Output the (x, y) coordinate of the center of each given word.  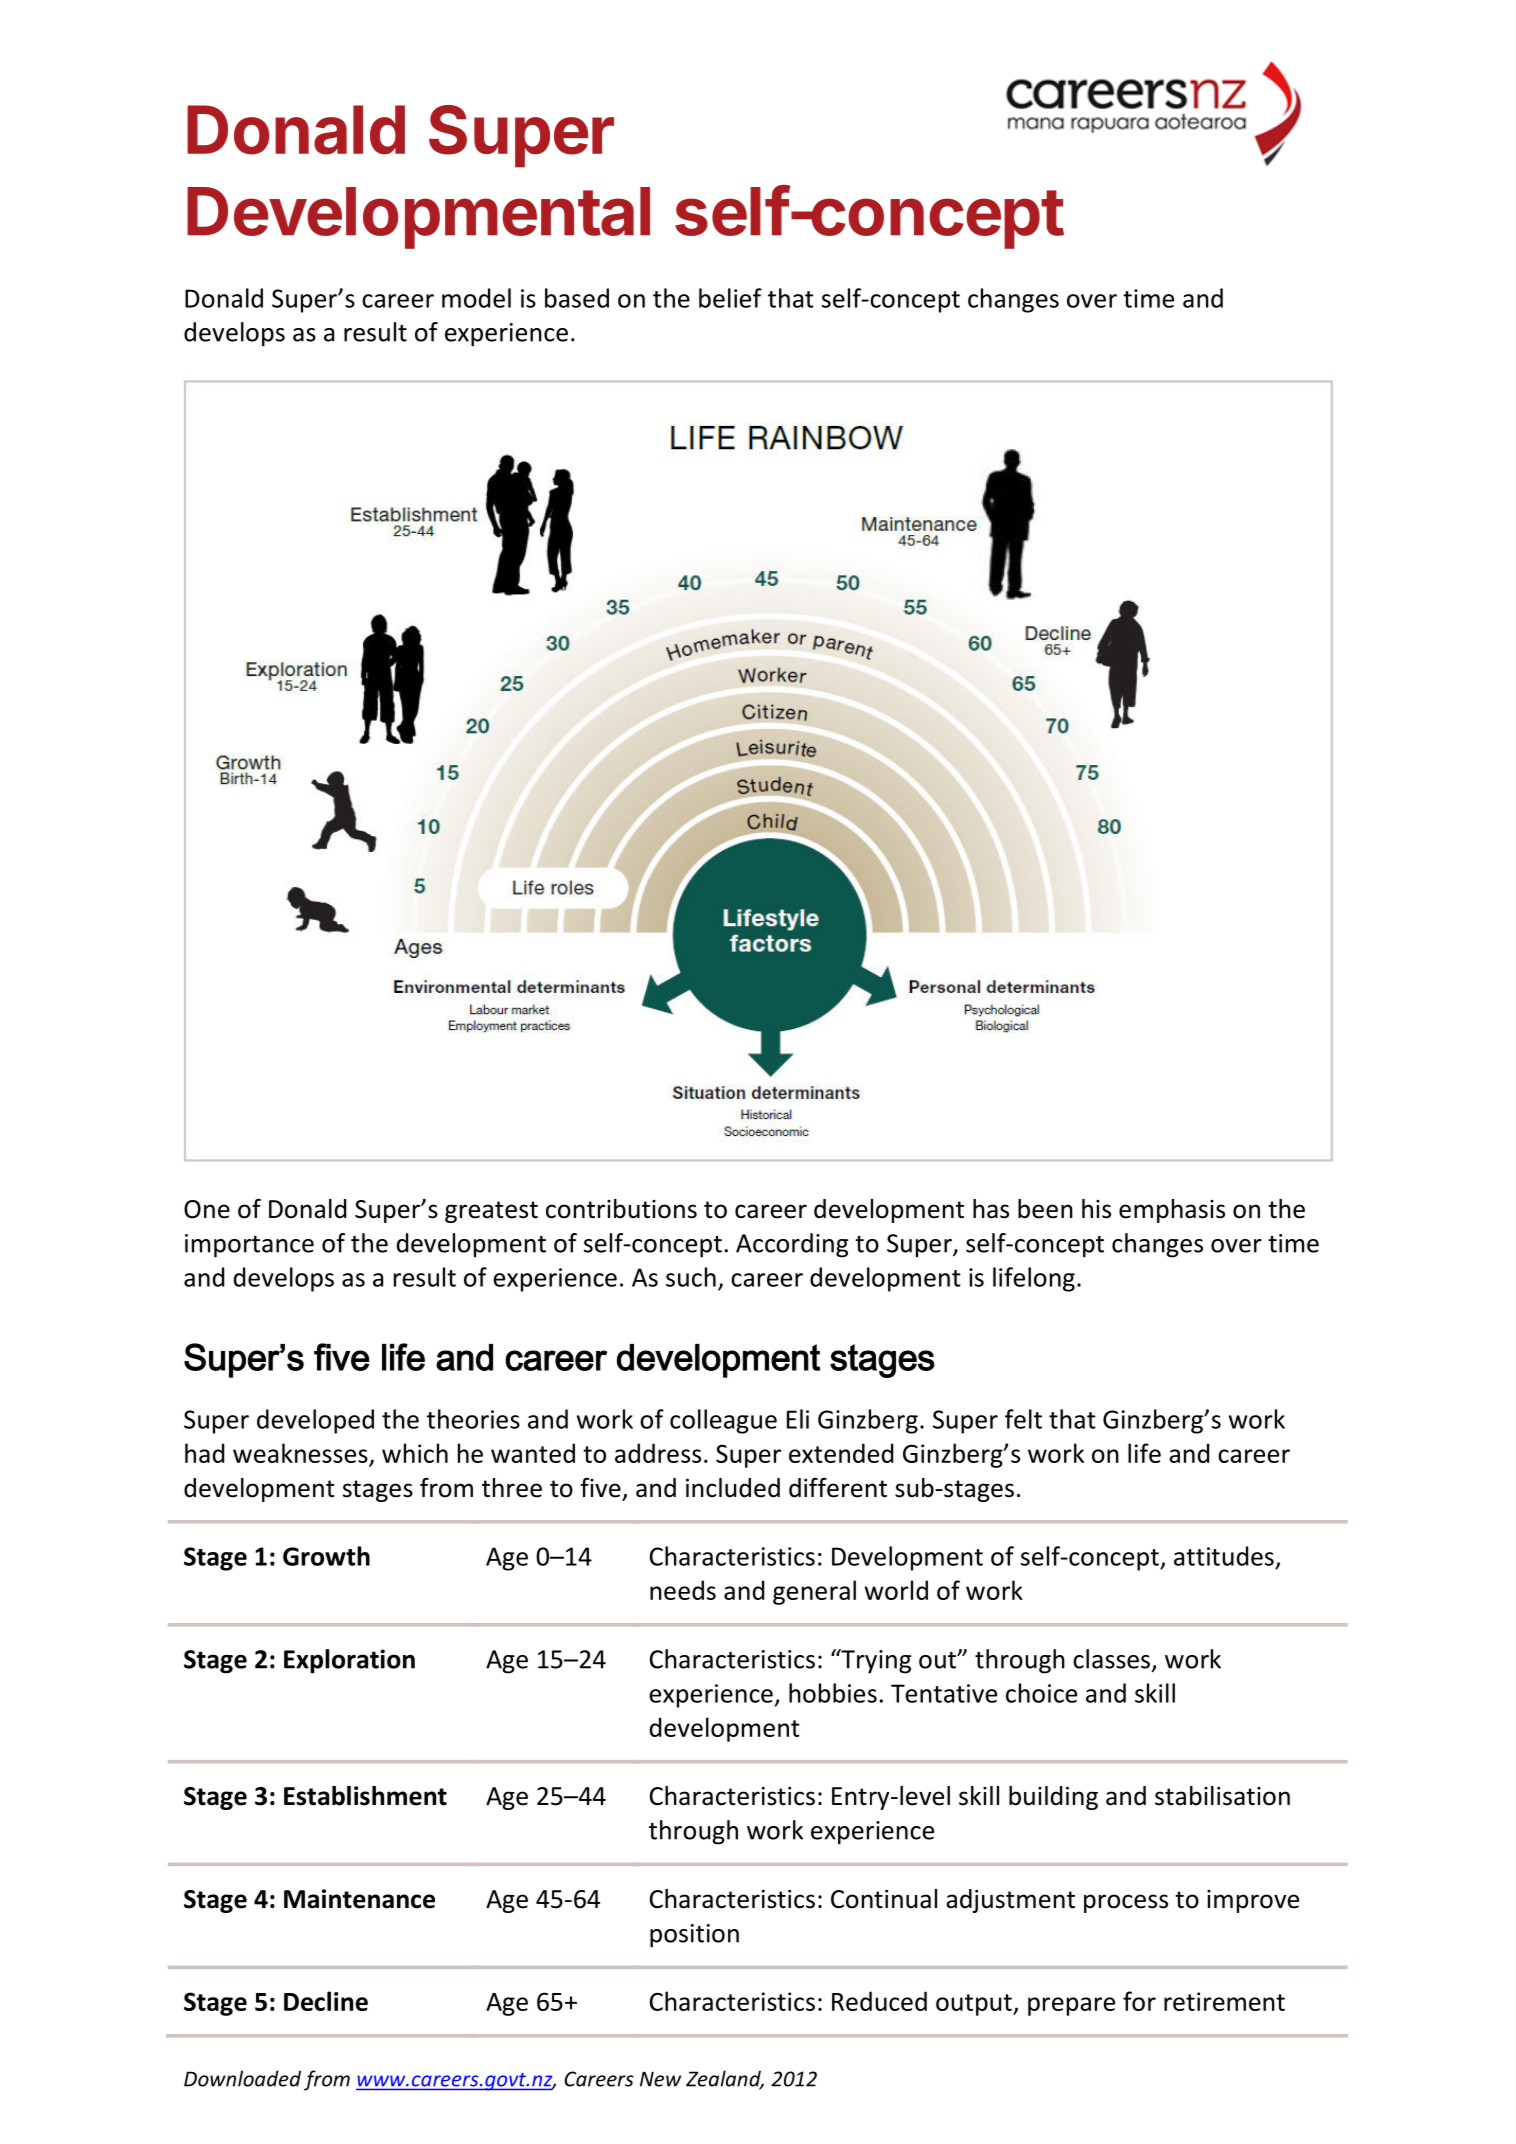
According (792, 1245)
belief (730, 298)
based (577, 298)
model (476, 298)
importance (249, 1246)
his (1096, 1209)
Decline (326, 2001)
